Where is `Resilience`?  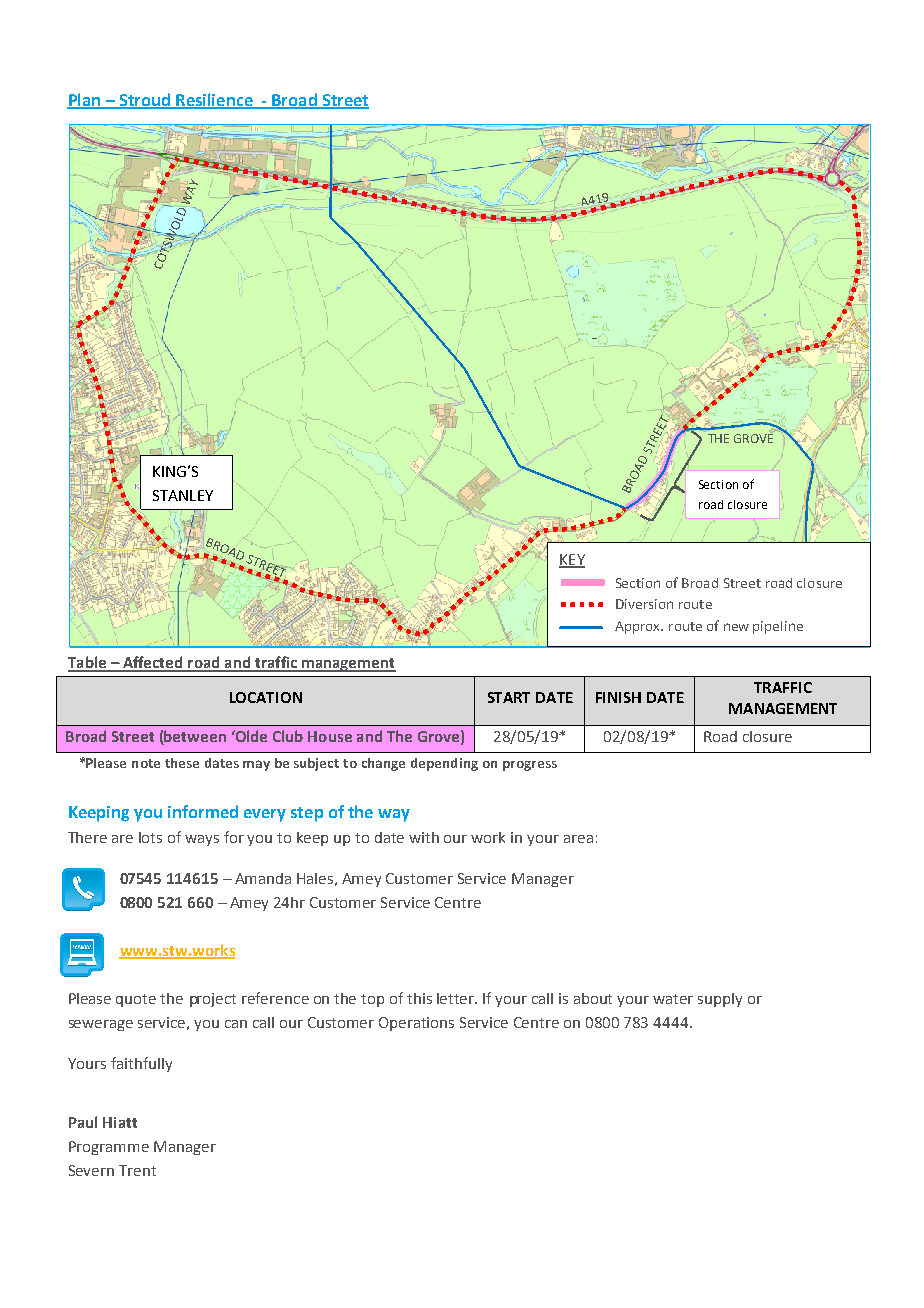
Resilience is located at coordinates (214, 100).
